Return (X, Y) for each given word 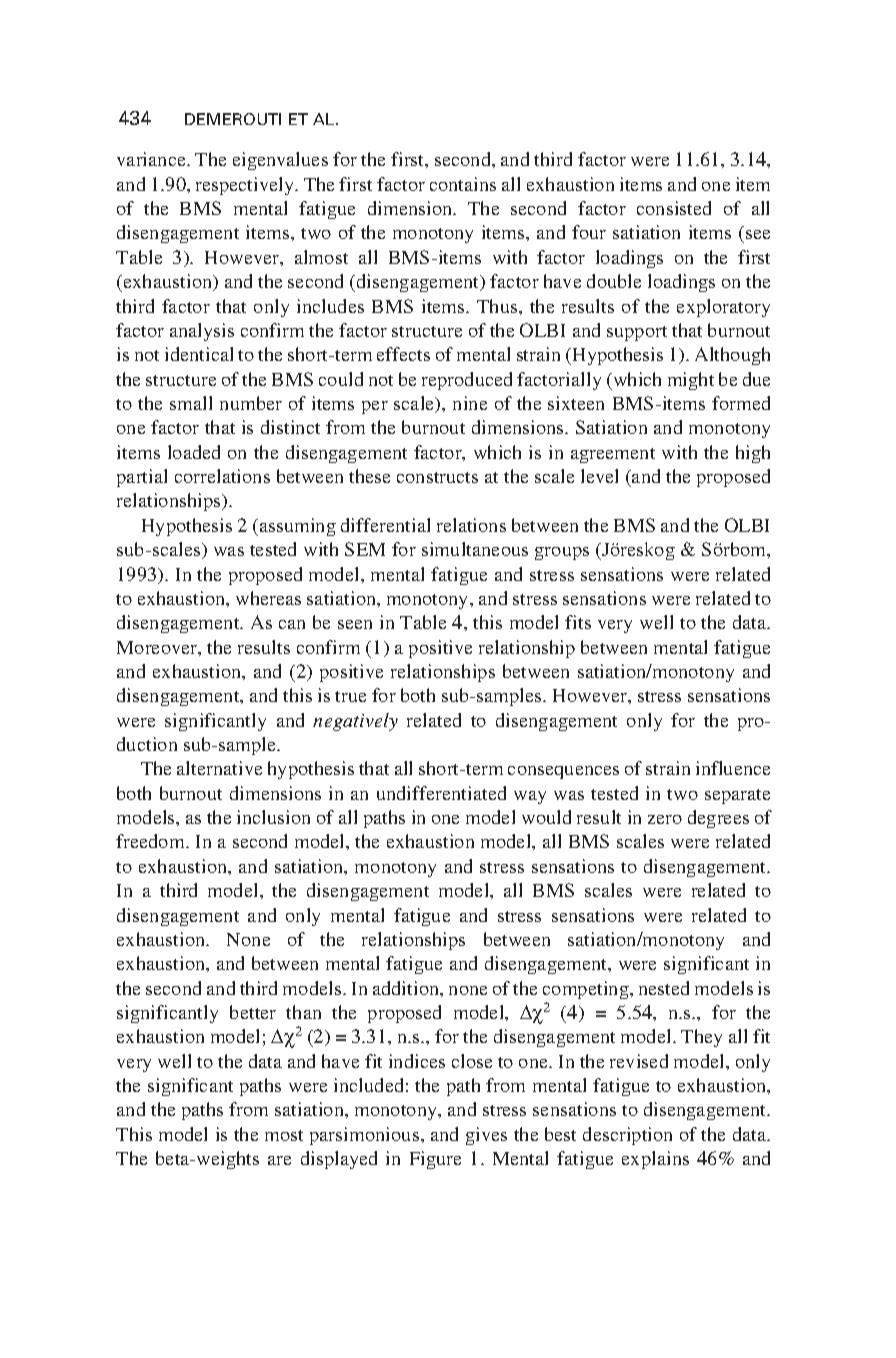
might (691, 381)
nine (470, 403)
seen (355, 624)
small (191, 403)
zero (665, 819)
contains (463, 184)
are (279, 1160)
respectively (246, 186)
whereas (268, 598)
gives (486, 1136)
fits (578, 622)
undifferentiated (441, 793)
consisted (674, 208)
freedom (151, 841)
